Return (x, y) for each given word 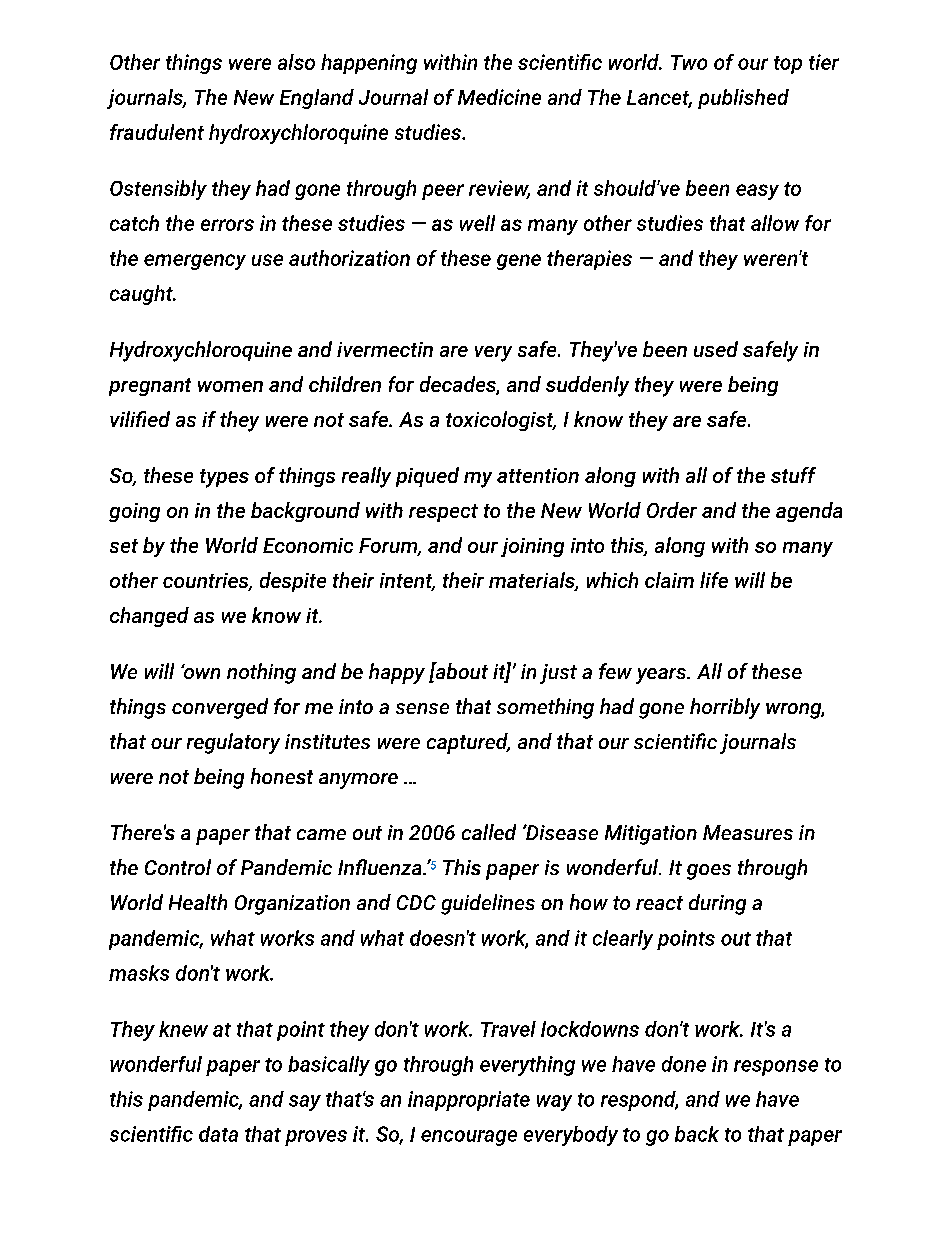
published (743, 99)
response (776, 1068)
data (218, 1134)
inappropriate (469, 1101)
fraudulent (157, 132)
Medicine (499, 97)
